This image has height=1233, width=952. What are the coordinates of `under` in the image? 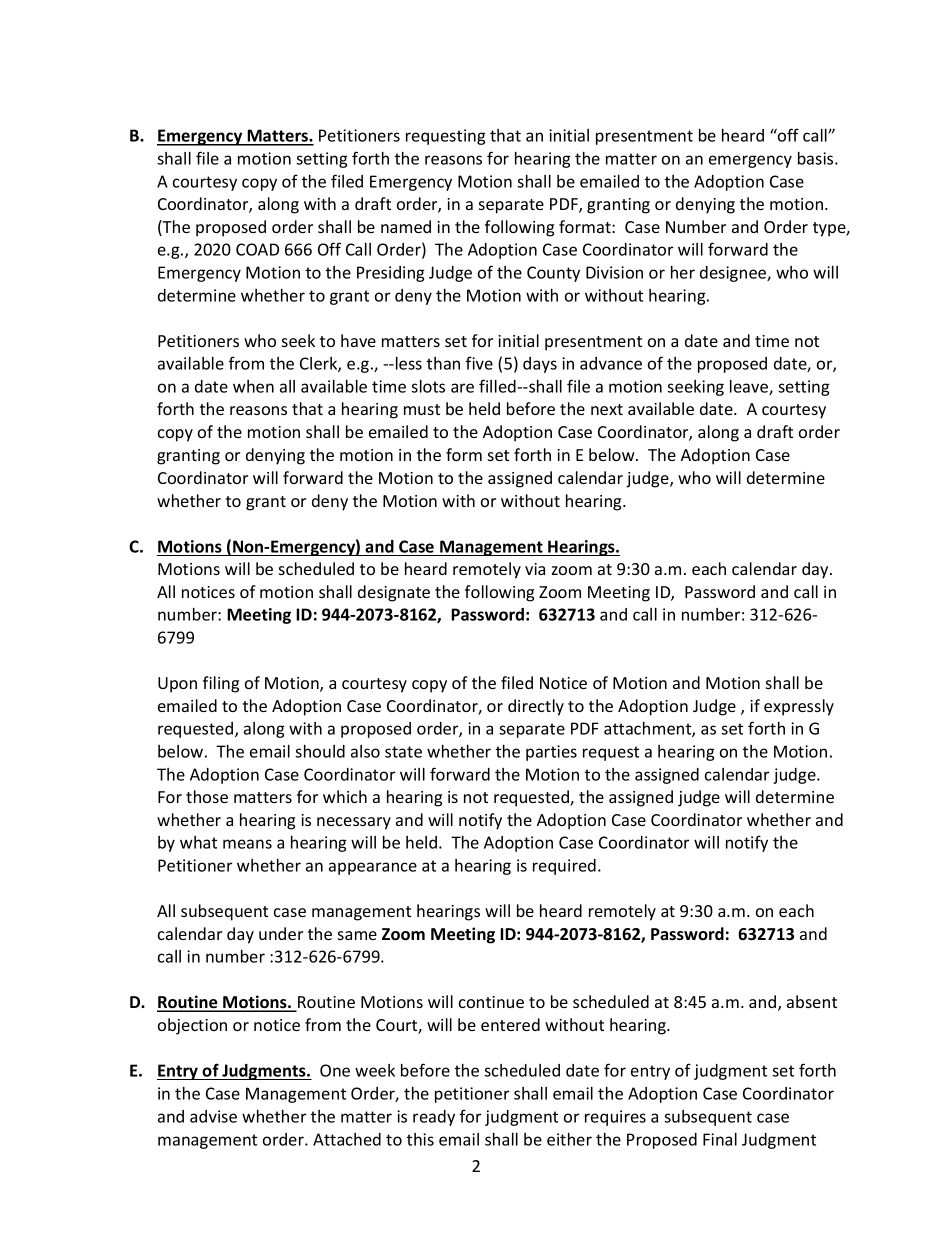 It's located at (281, 933).
